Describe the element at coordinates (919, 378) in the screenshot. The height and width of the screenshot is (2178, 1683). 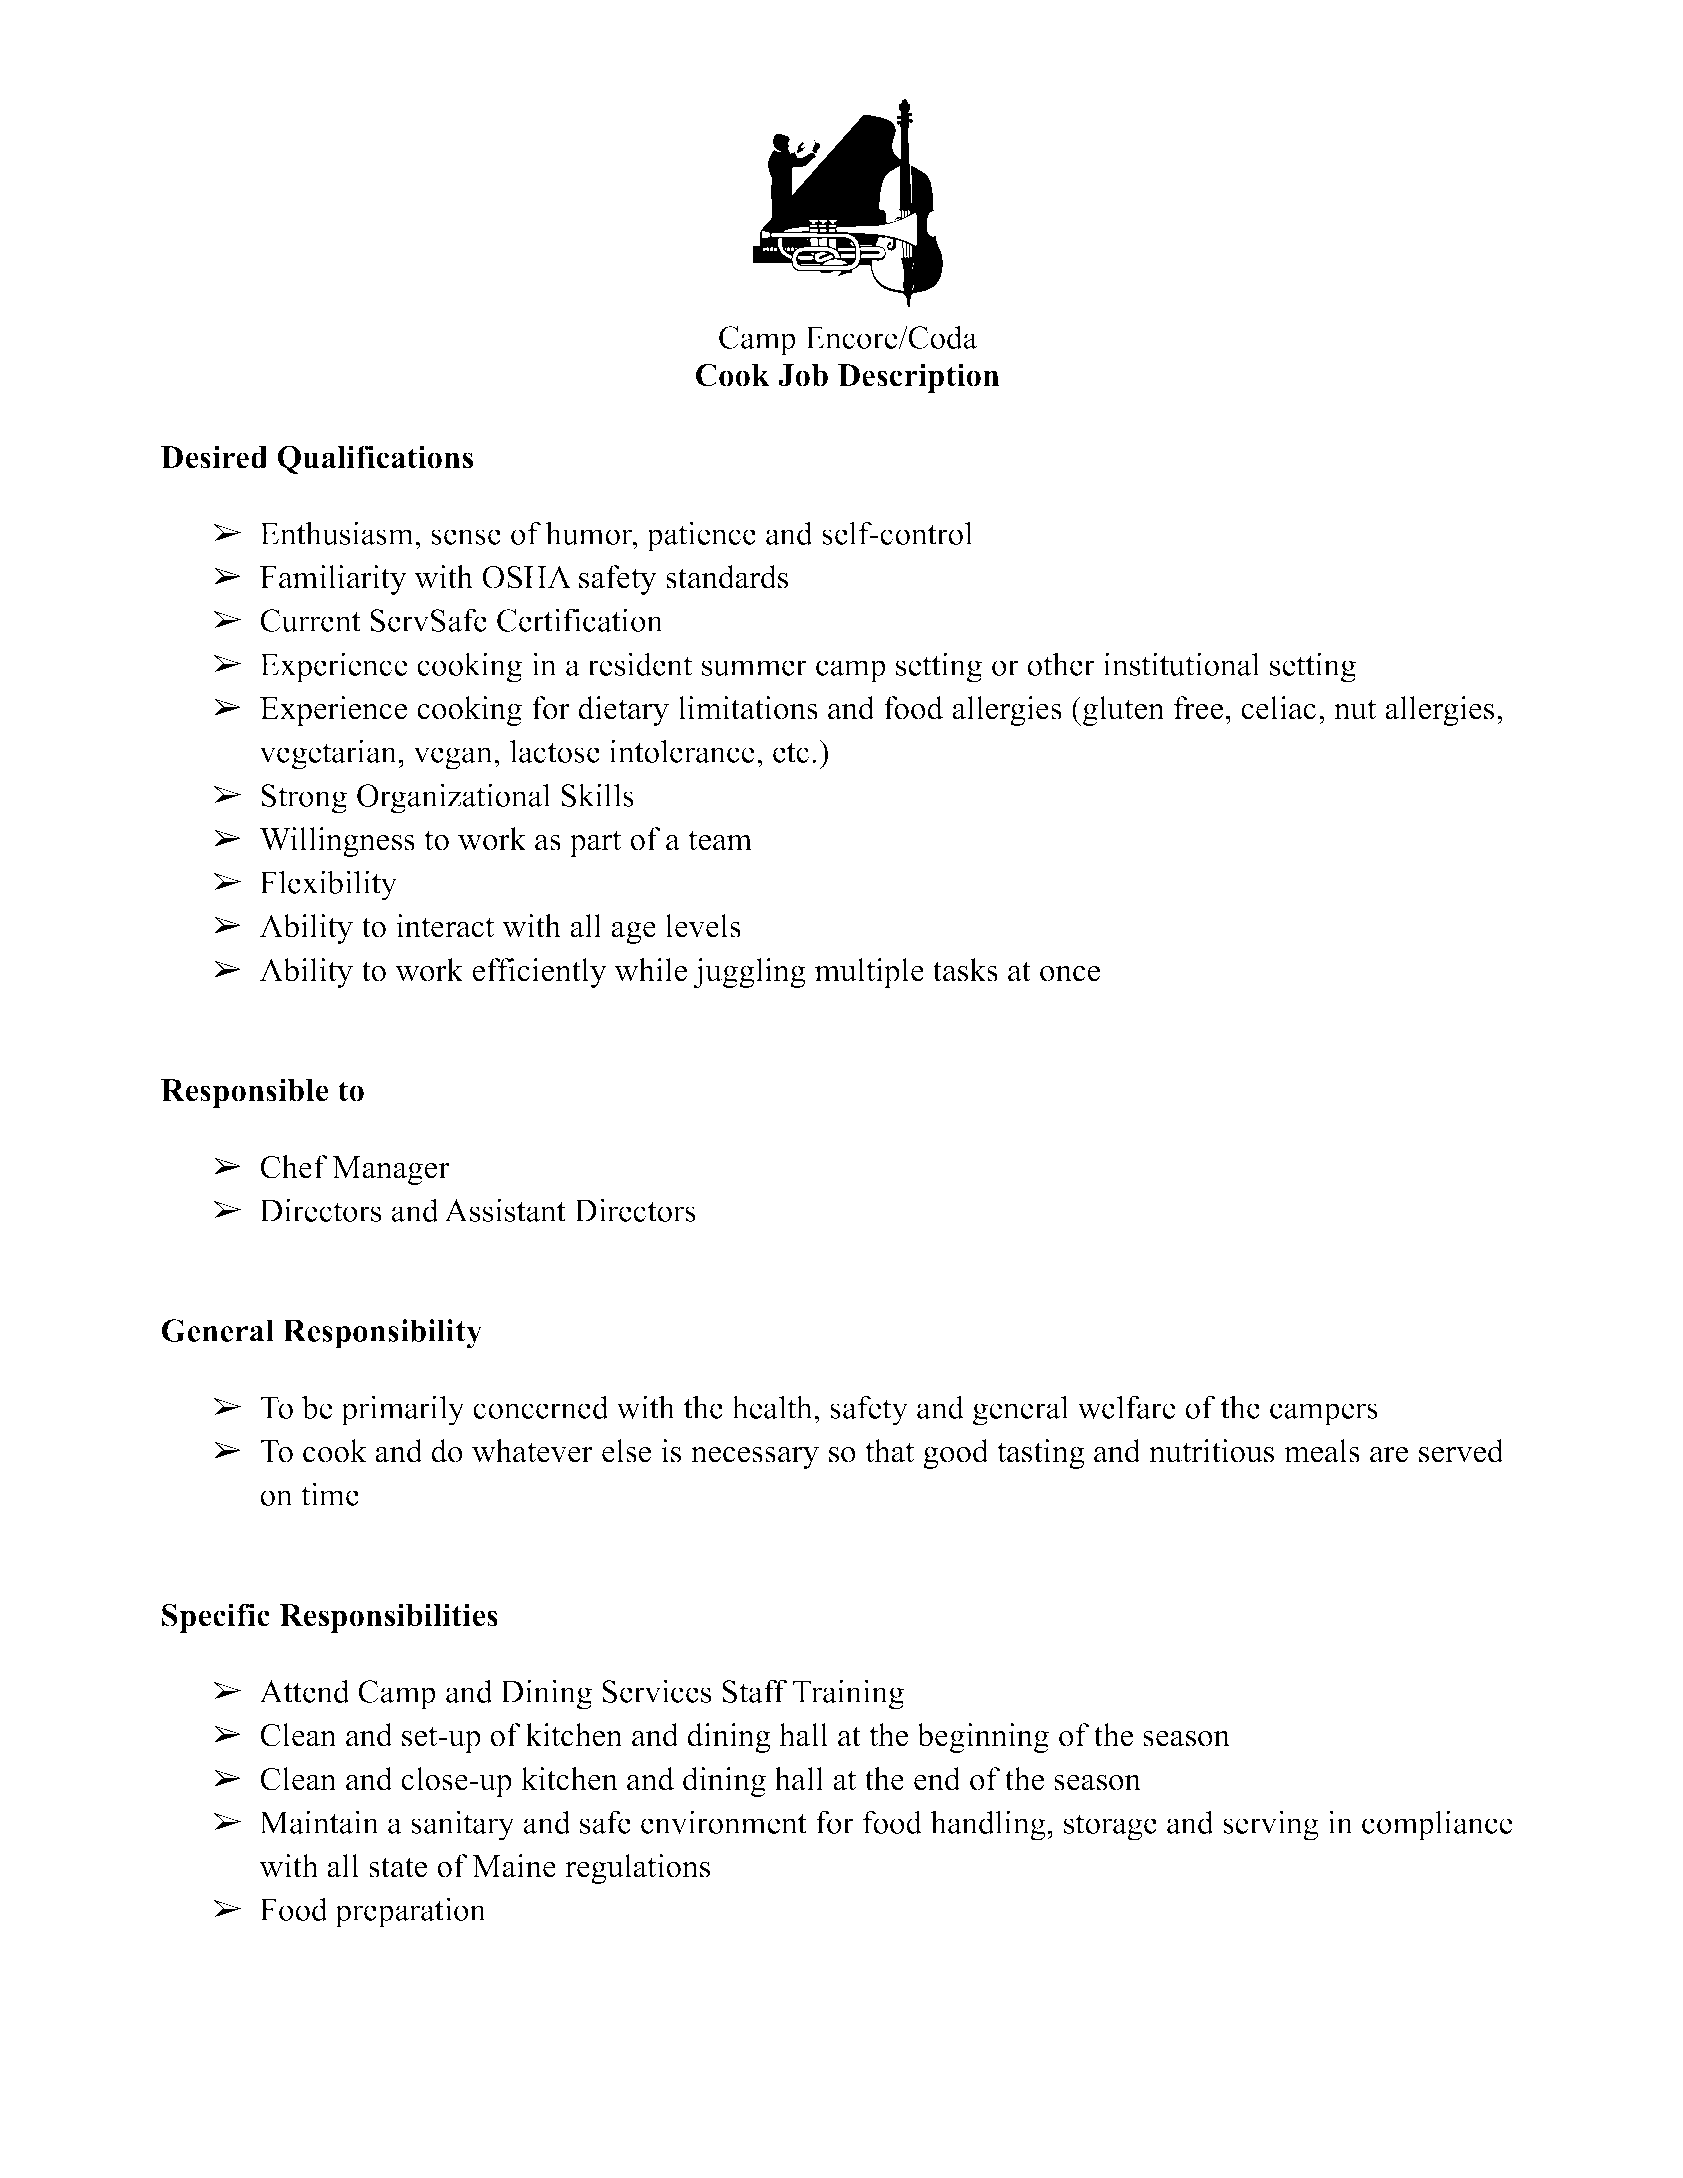
I see `Description` at that location.
